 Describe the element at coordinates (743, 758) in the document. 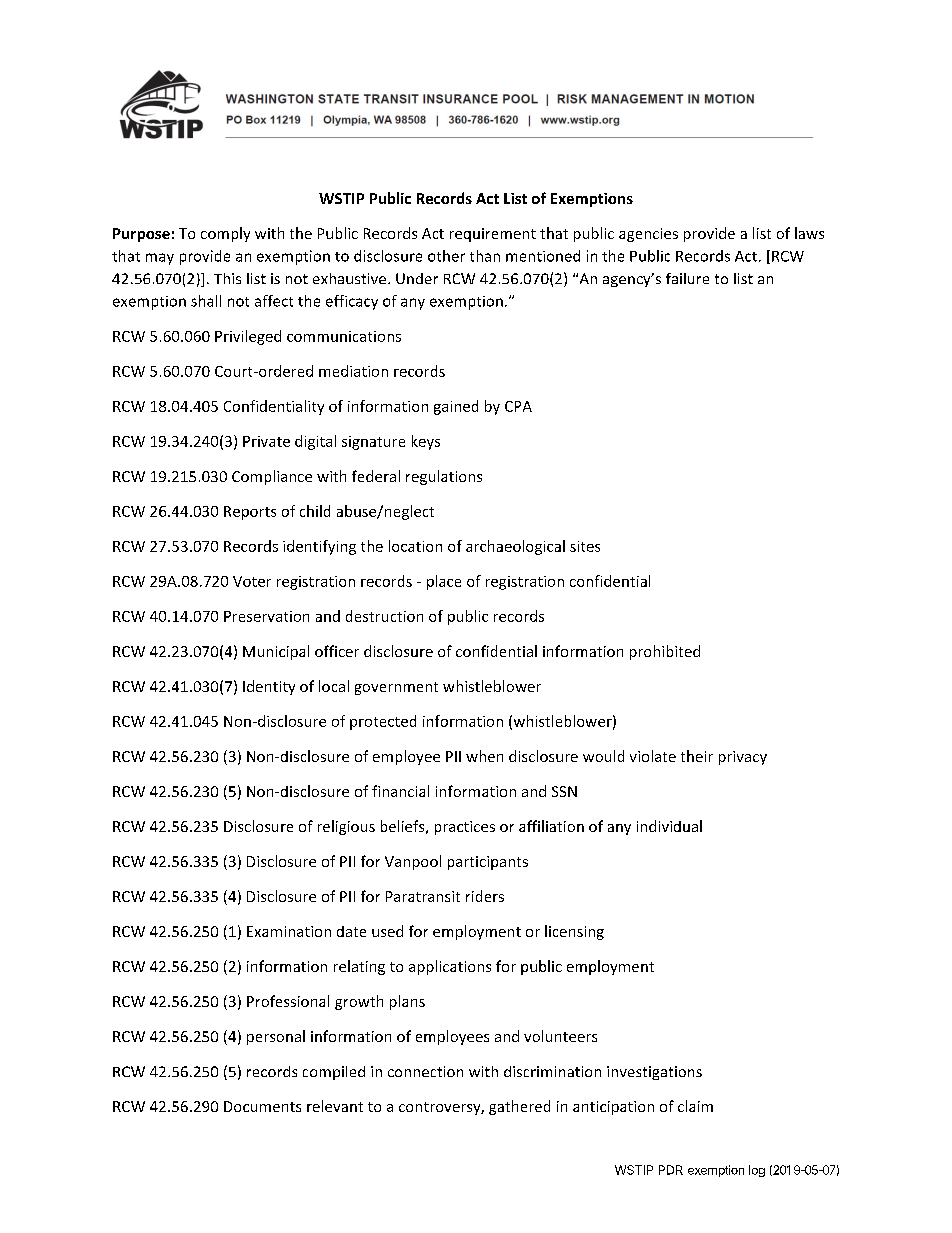

I see `privacy` at that location.
